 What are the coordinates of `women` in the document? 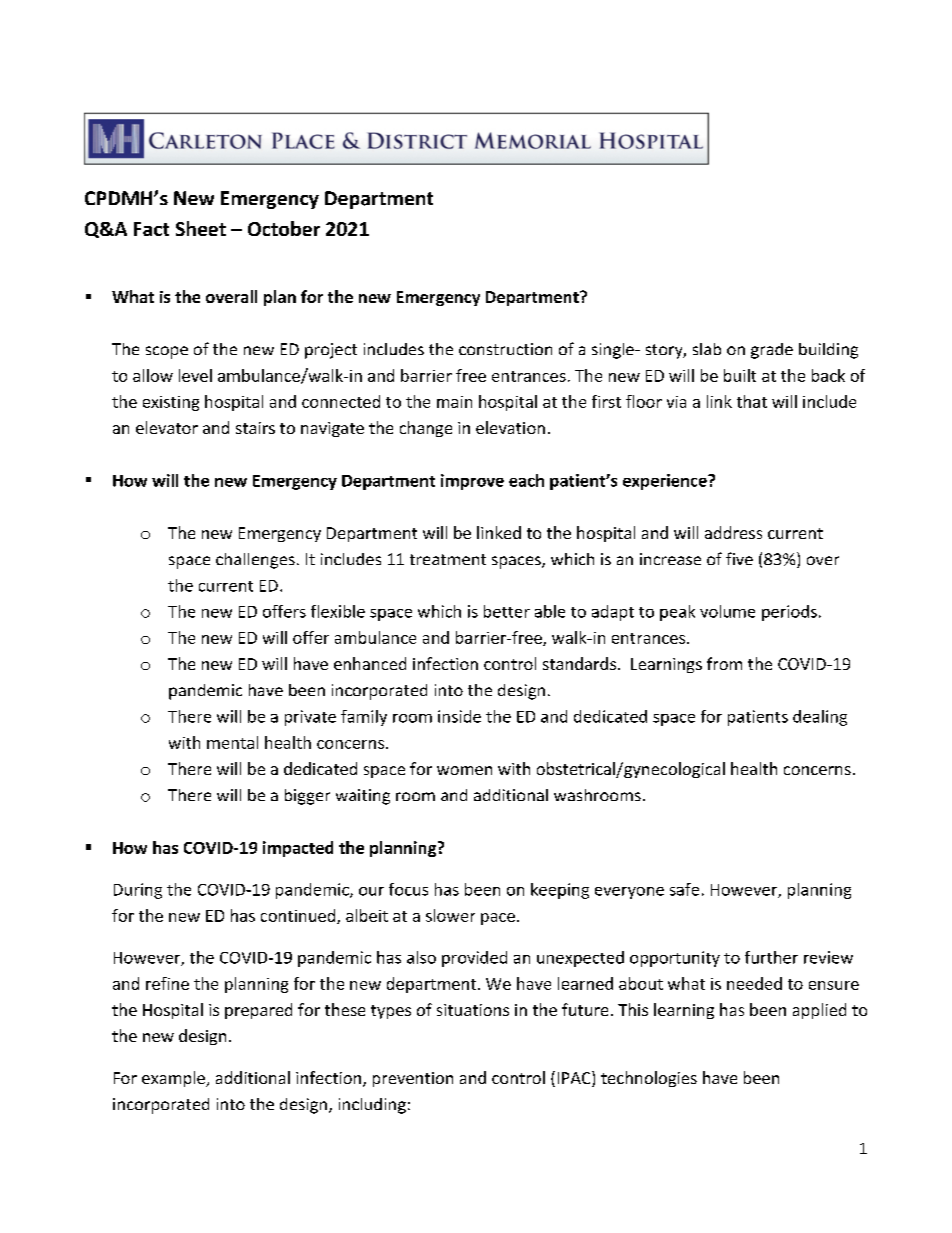 It's located at (464, 770).
